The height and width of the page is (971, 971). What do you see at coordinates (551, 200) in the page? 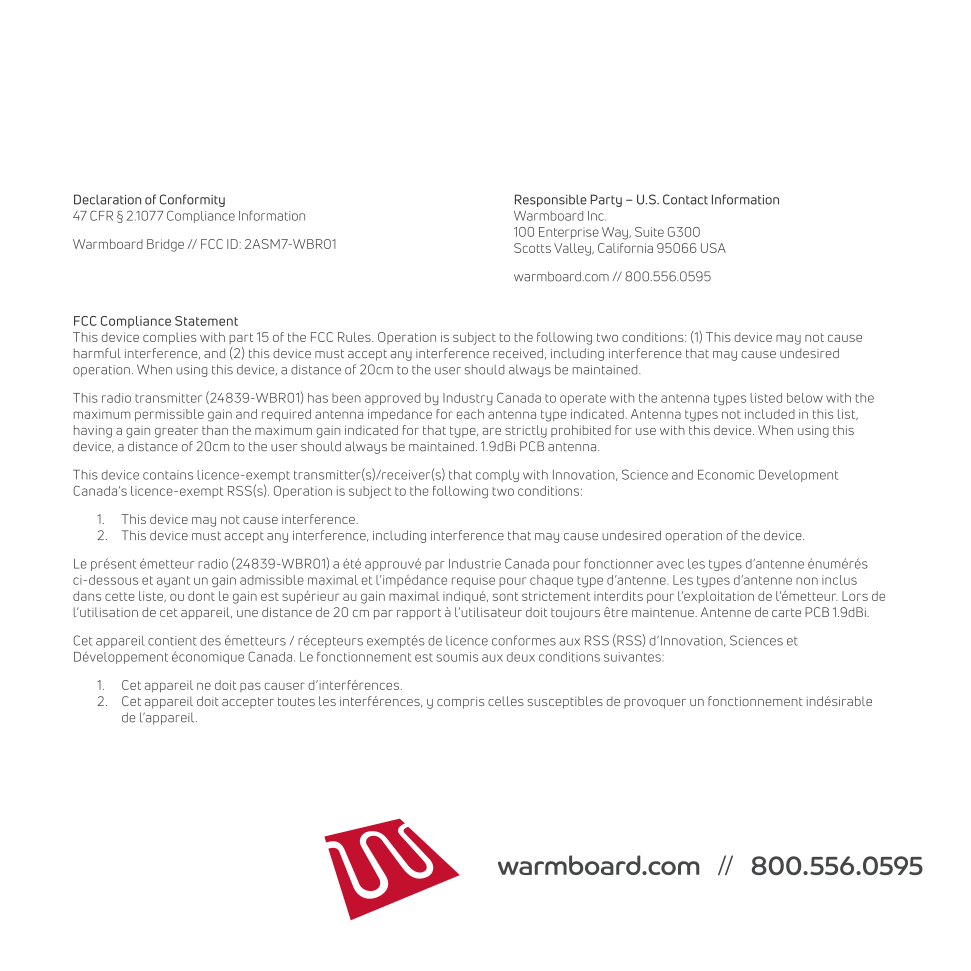
I see `Responsible` at bounding box center [551, 200].
